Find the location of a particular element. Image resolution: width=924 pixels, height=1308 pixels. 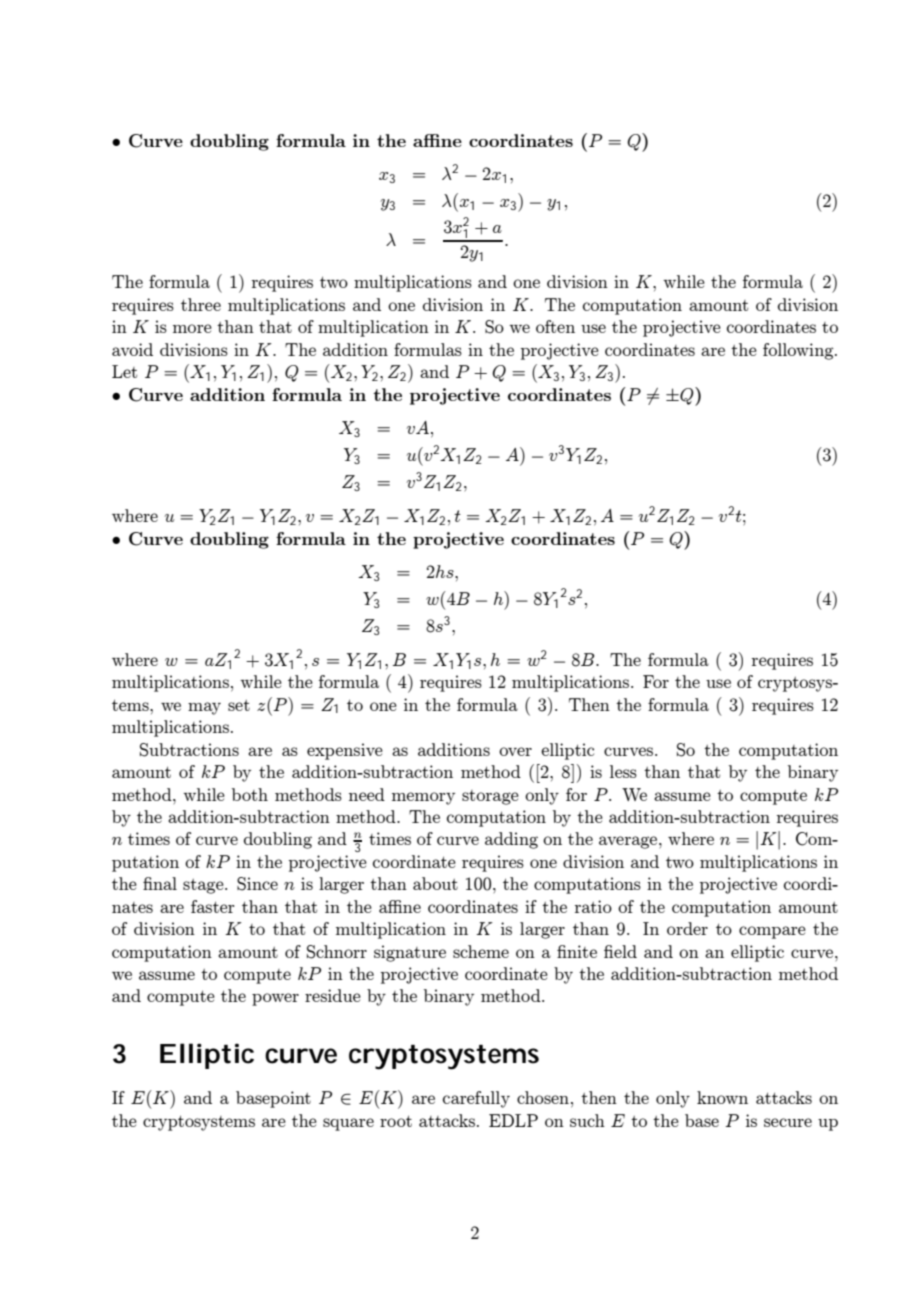

more is located at coordinates (192, 328).
